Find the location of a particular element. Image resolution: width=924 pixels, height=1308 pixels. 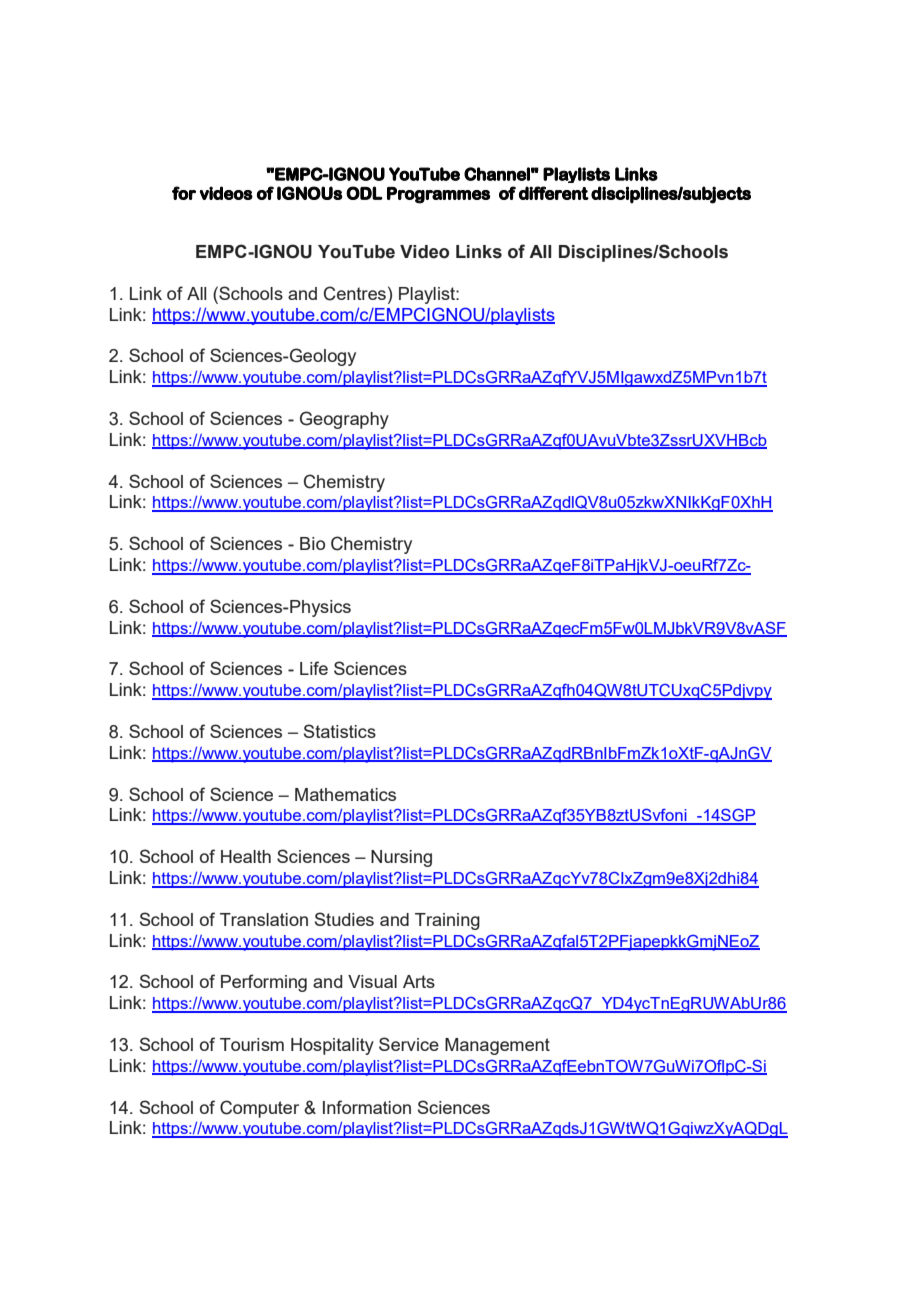

different is located at coordinates (554, 193).
